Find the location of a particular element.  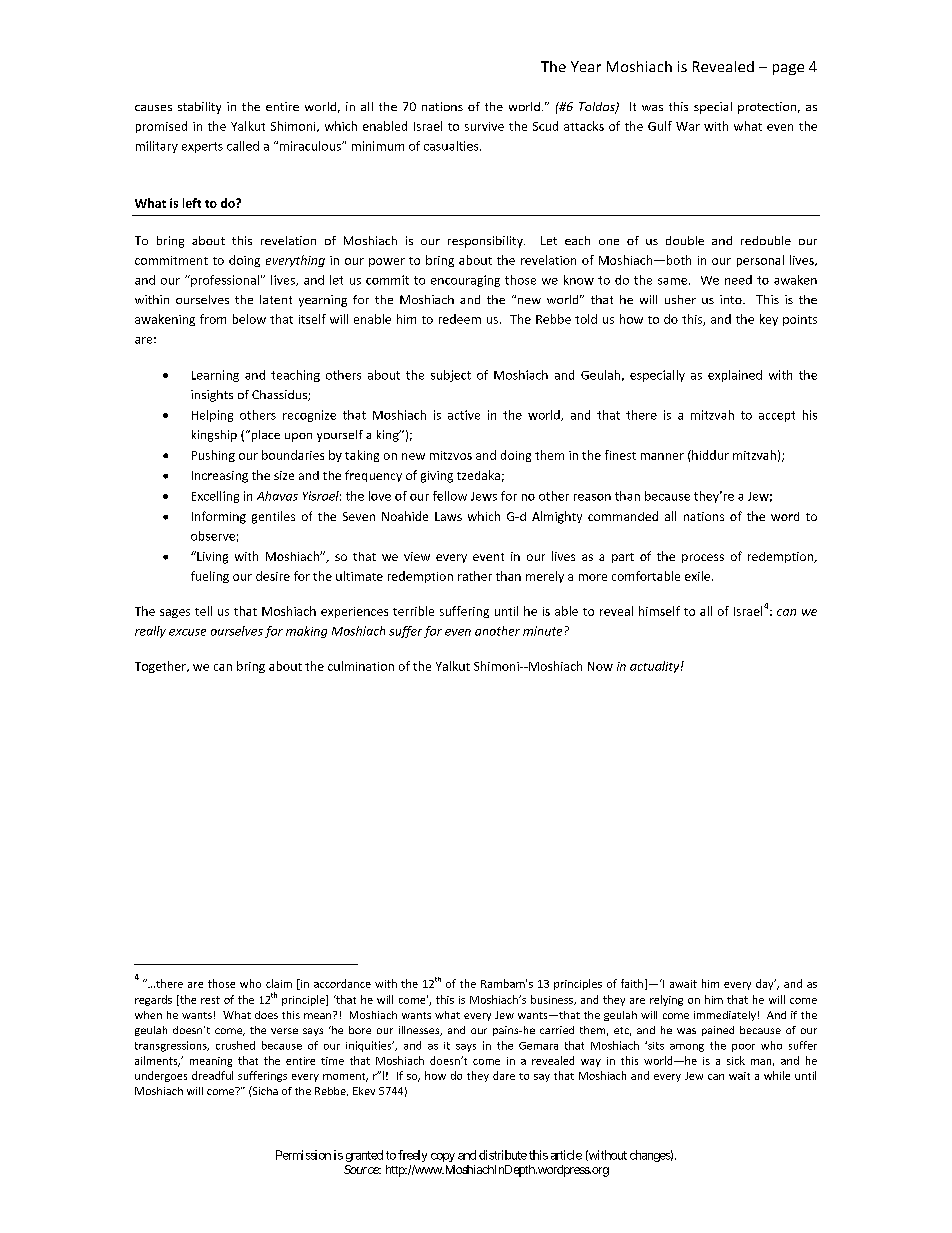

survive is located at coordinates (484, 126).
